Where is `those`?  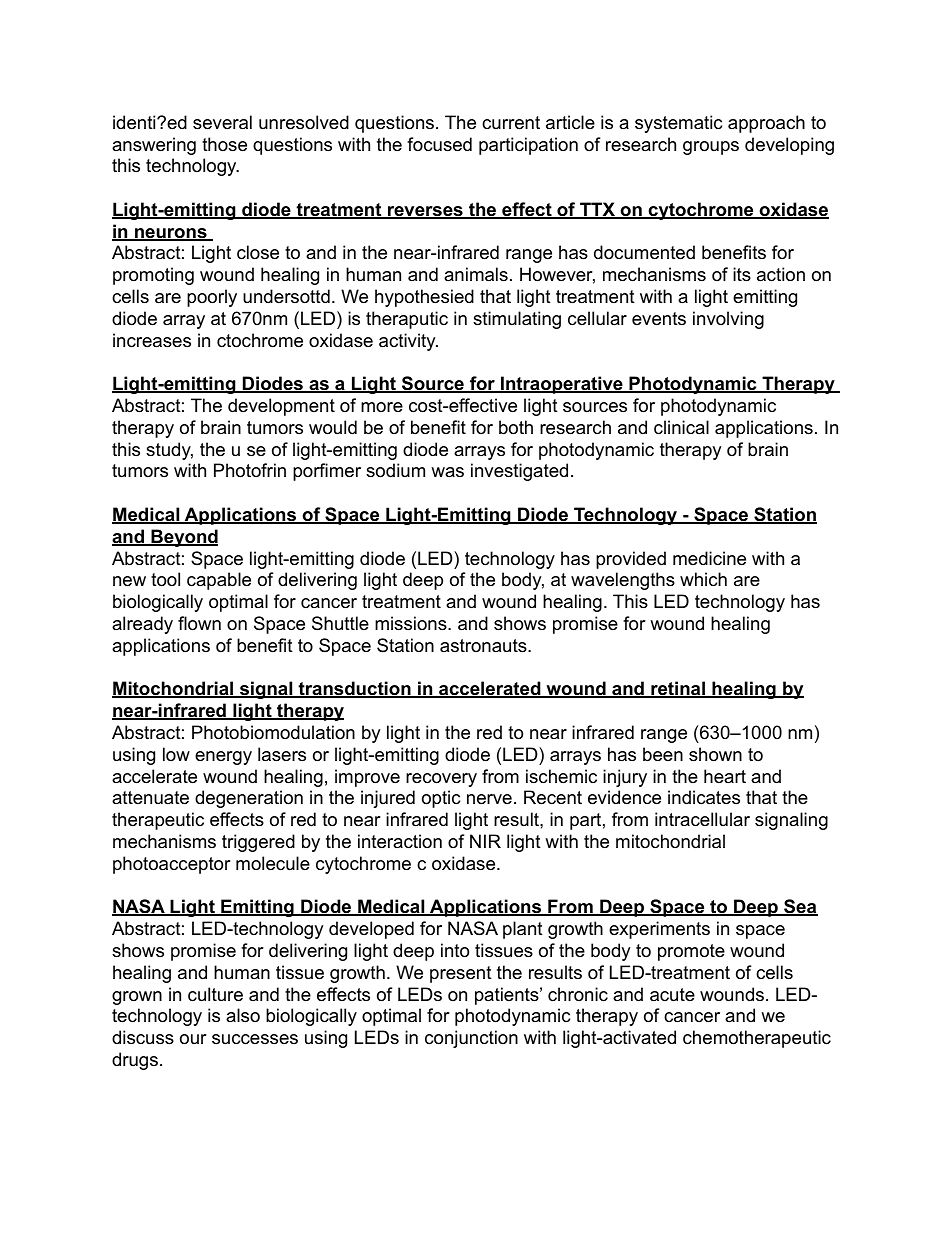 those is located at coordinates (224, 144).
